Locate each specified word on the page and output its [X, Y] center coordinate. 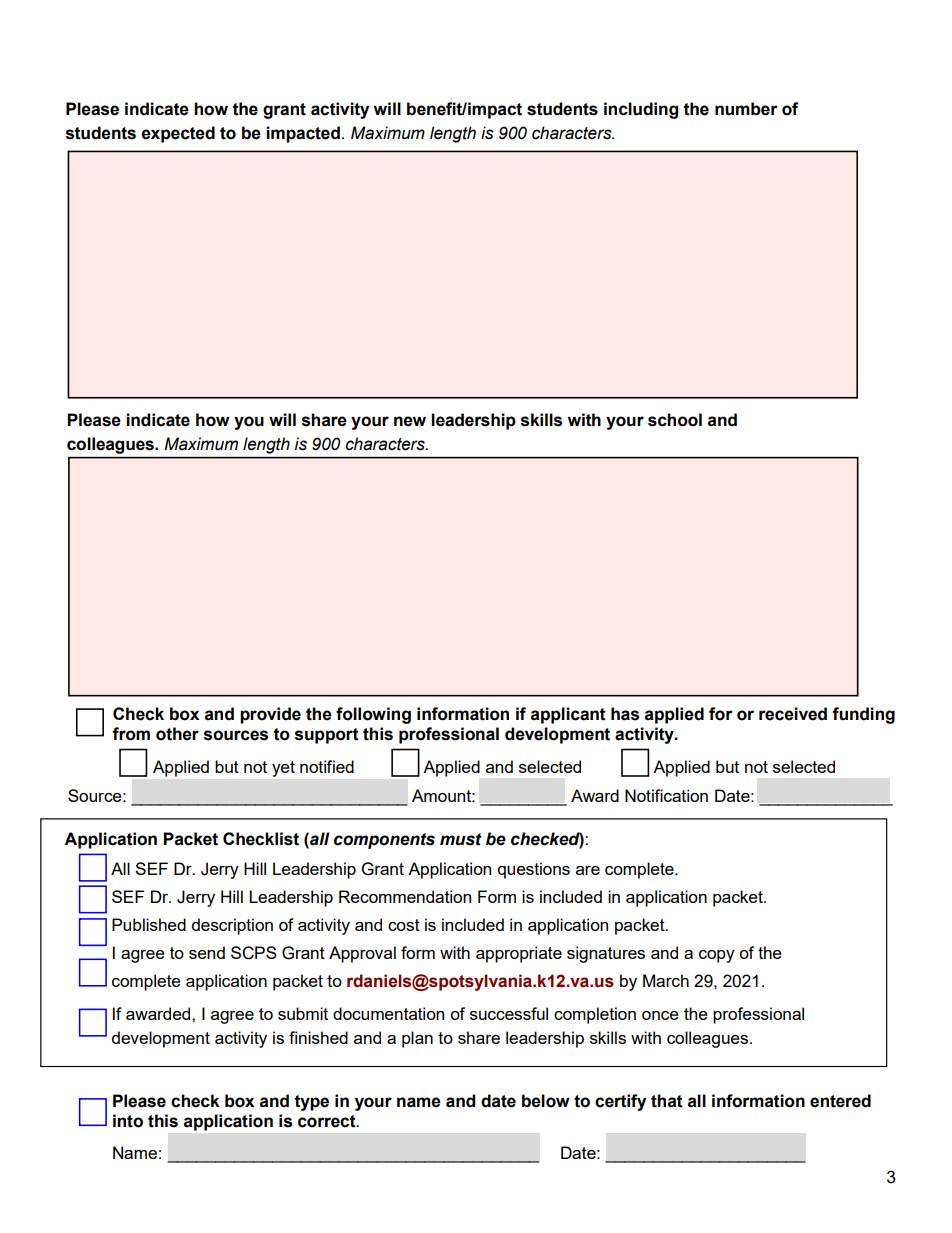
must [461, 839]
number [746, 109]
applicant [568, 715]
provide [270, 715]
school [675, 420]
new [410, 421]
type [312, 1103]
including [641, 110]
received [793, 714]
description [232, 926]
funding [863, 715]
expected [178, 134]
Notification [666, 795]
